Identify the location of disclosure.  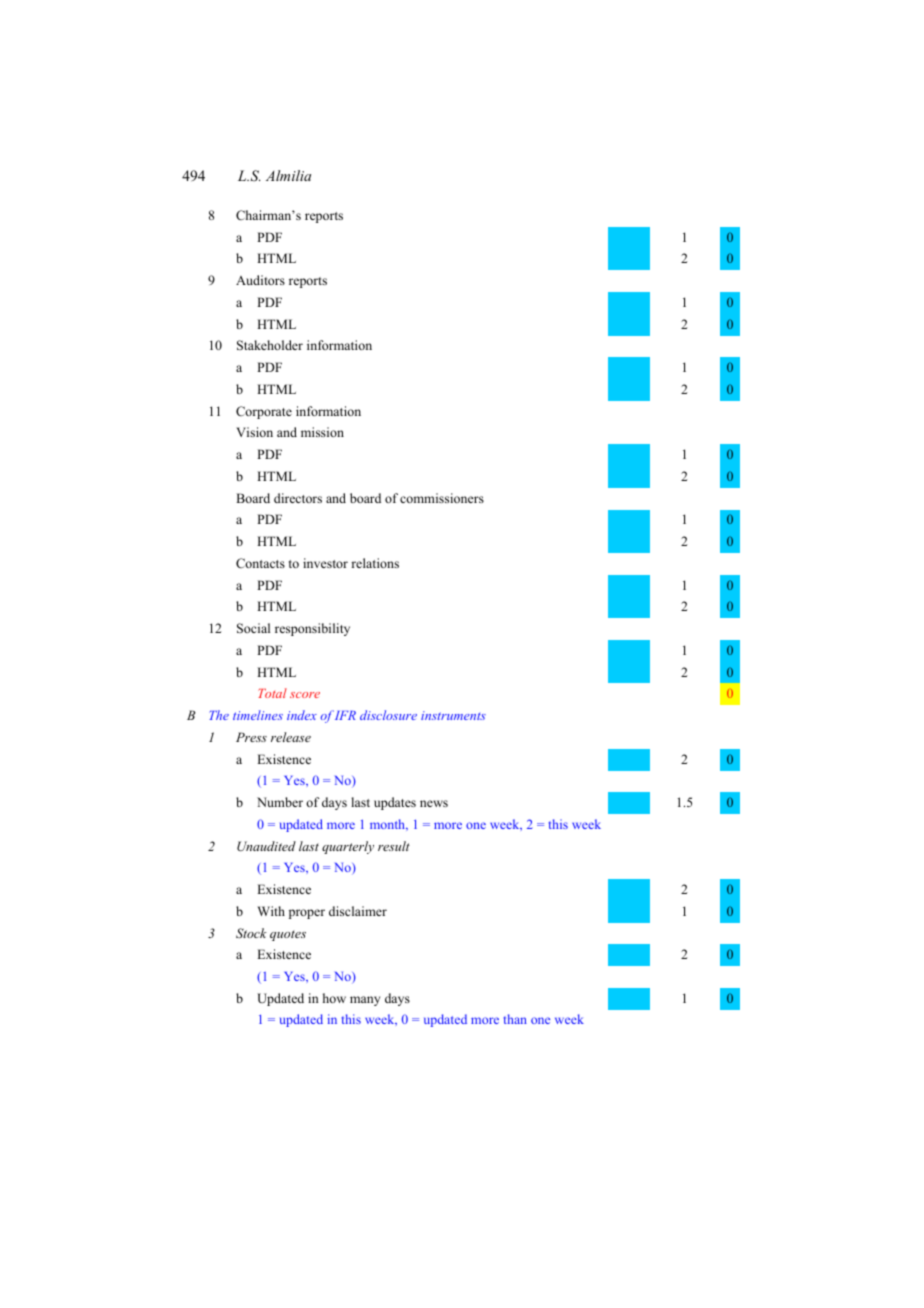
(388, 715).
